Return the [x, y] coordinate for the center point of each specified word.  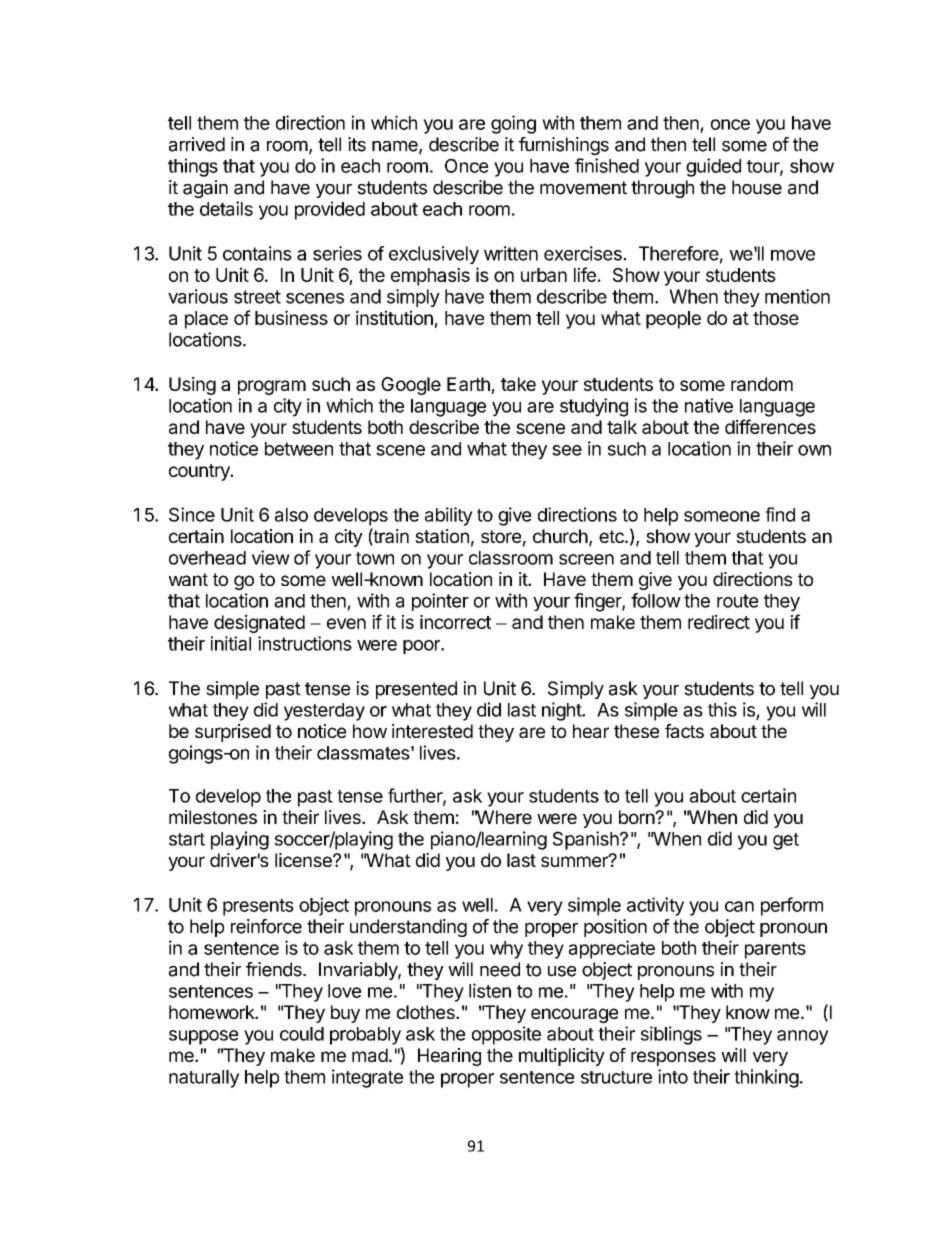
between [299, 449]
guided [713, 167]
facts [684, 731]
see [567, 450]
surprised [233, 733]
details [226, 208]
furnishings [564, 146]
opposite [506, 1035]
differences [770, 426]
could [302, 1034]
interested [432, 731]
